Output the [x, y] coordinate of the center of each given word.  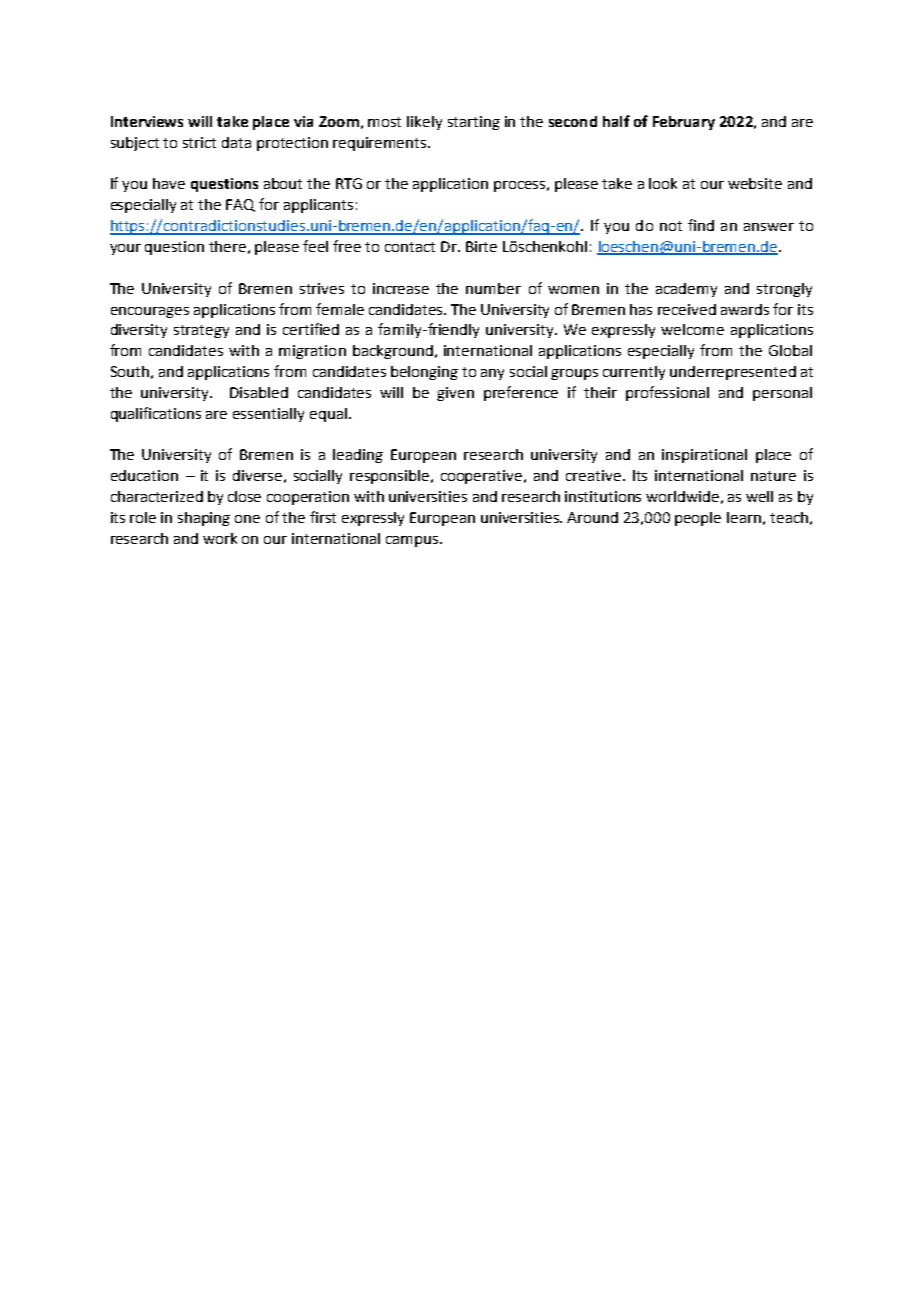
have [169, 183]
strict [199, 142]
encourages [150, 312]
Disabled [259, 392]
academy [686, 290]
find [701, 225]
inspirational [704, 456]
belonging [424, 373]
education [144, 475]
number [493, 288]
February [684, 123]
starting [474, 123]
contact [410, 247]
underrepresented [733, 373]
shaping [204, 519]
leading [358, 456]
